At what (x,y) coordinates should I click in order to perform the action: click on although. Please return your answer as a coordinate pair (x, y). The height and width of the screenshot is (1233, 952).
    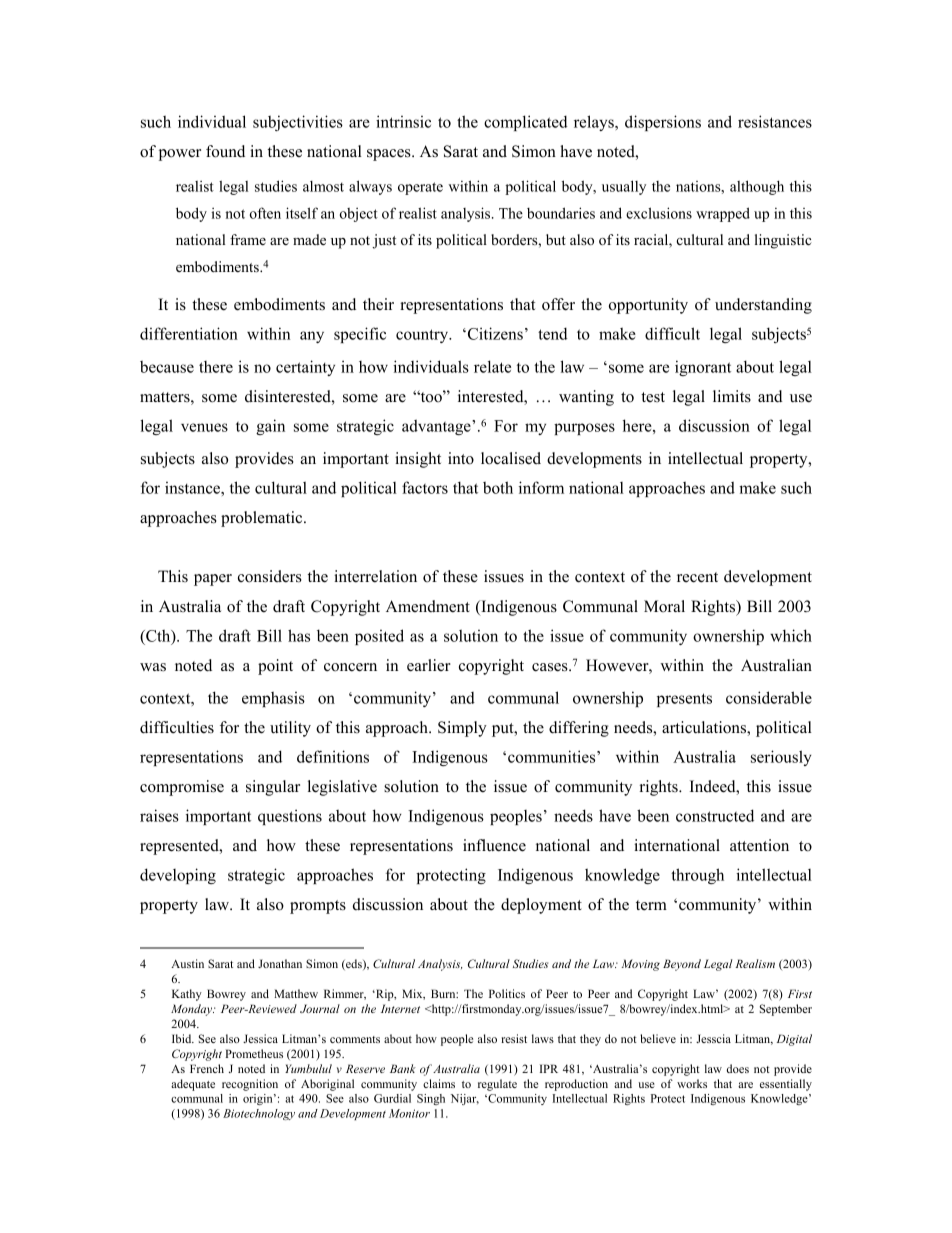
    Looking at the image, I should click on (757, 187).
